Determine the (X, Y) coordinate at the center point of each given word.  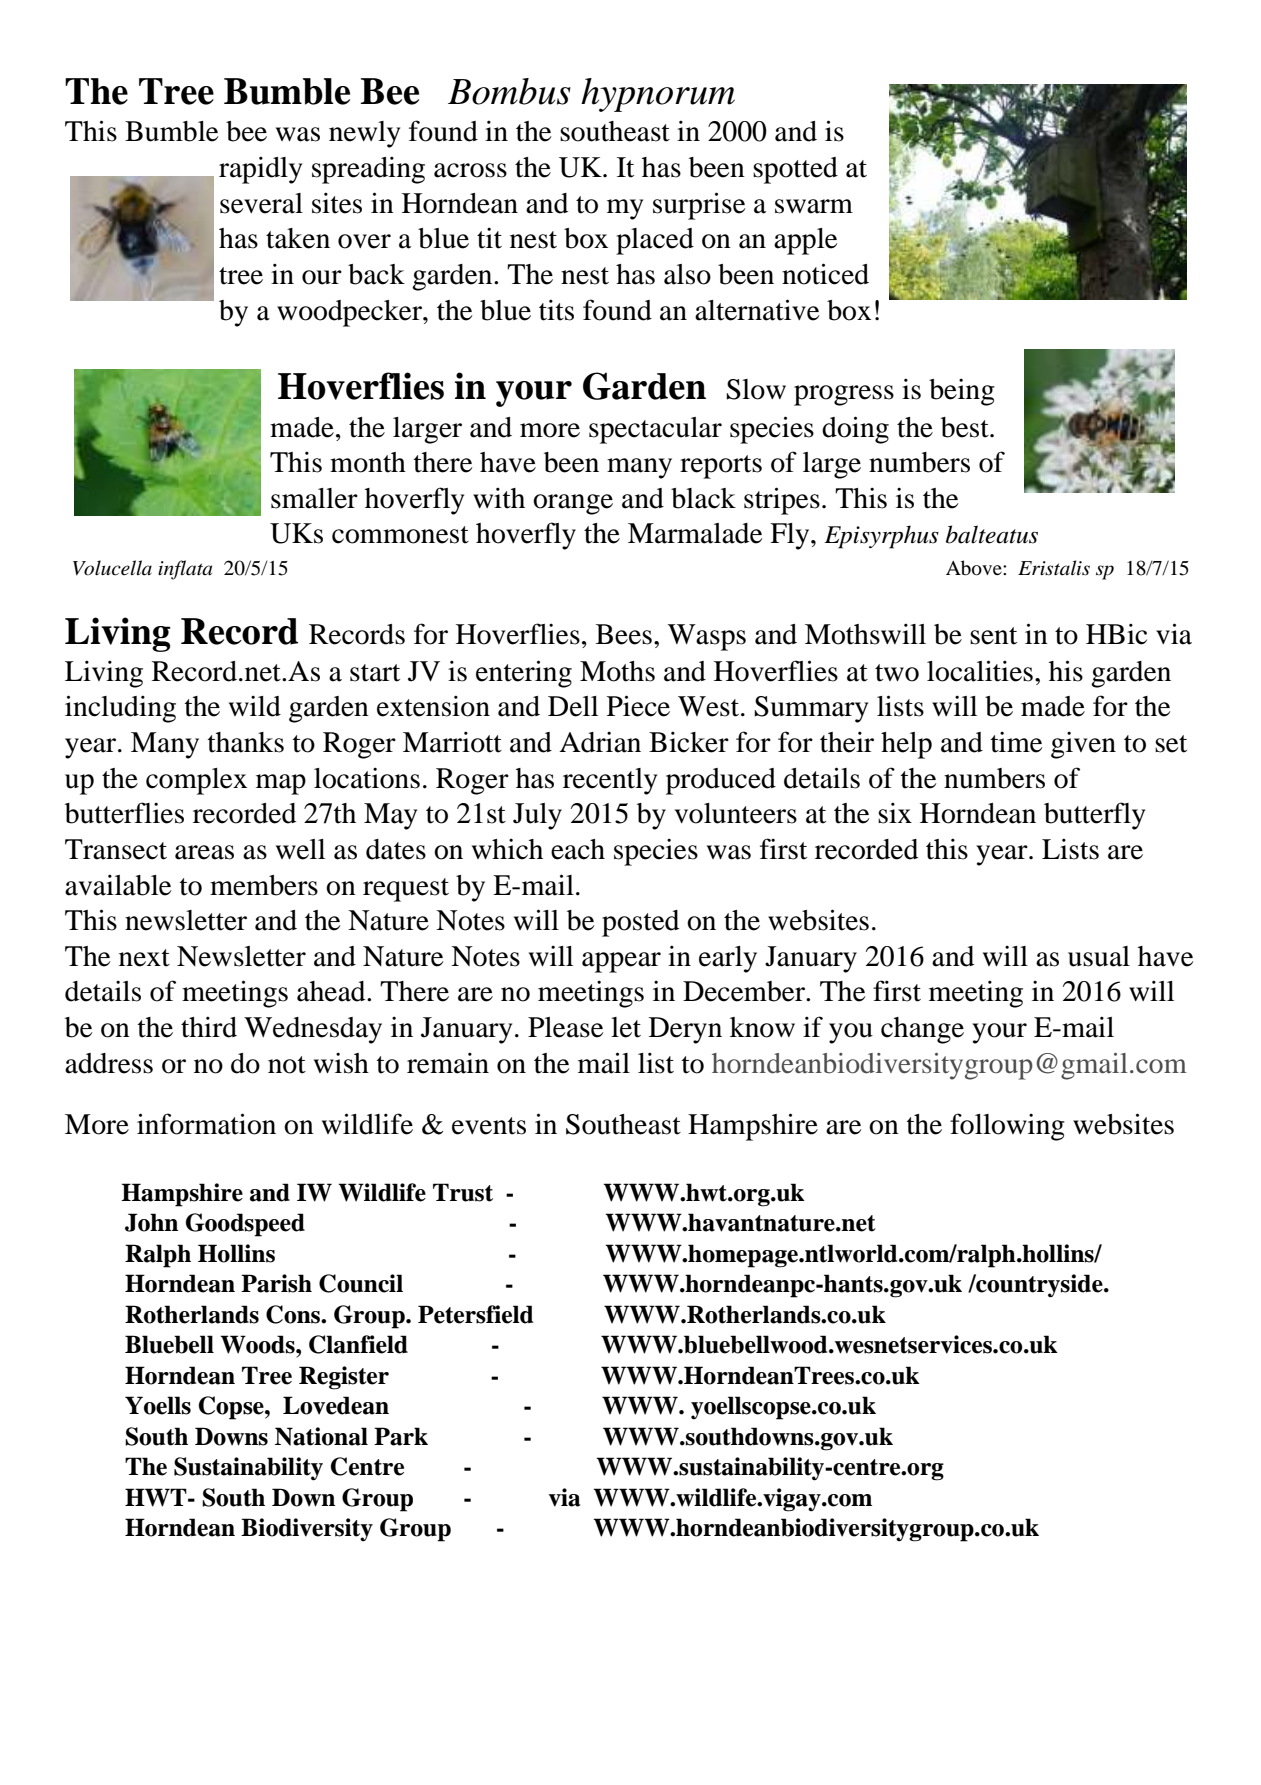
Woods (258, 1344)
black (703, 498)
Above (975, 568)
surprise (699, 206)
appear (621, 962)
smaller (314, 498)
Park (401, 1436)
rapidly (260, 170)
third (209, 1027)
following (1007, 1127)
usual (1099, 956)
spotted (795, 170)
